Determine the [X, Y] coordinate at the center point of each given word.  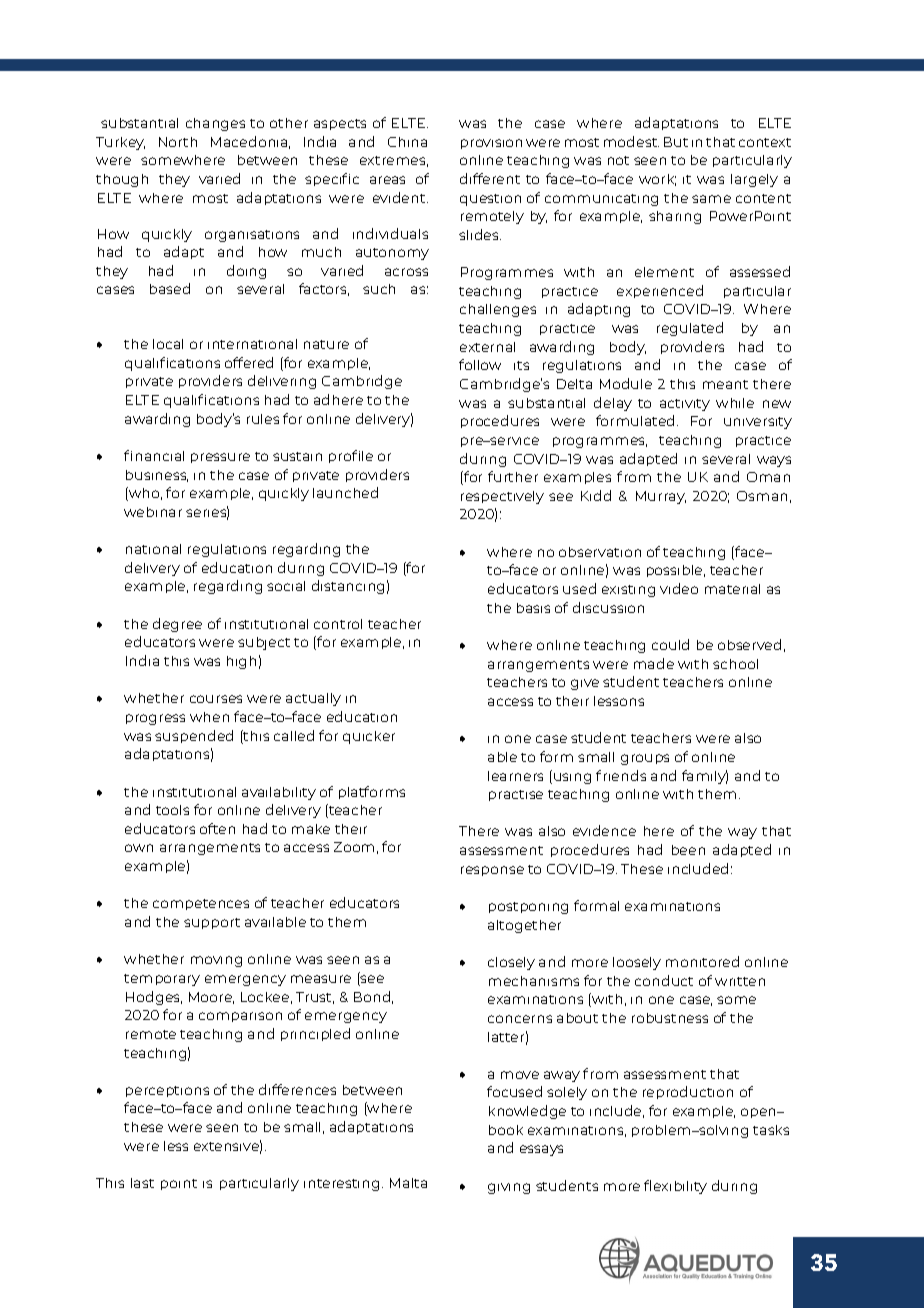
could [670, 644]
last [142, 1183]
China [407, 142]
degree [177, 625]
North [178, 142]
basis [533, 608]
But [676, 142]
